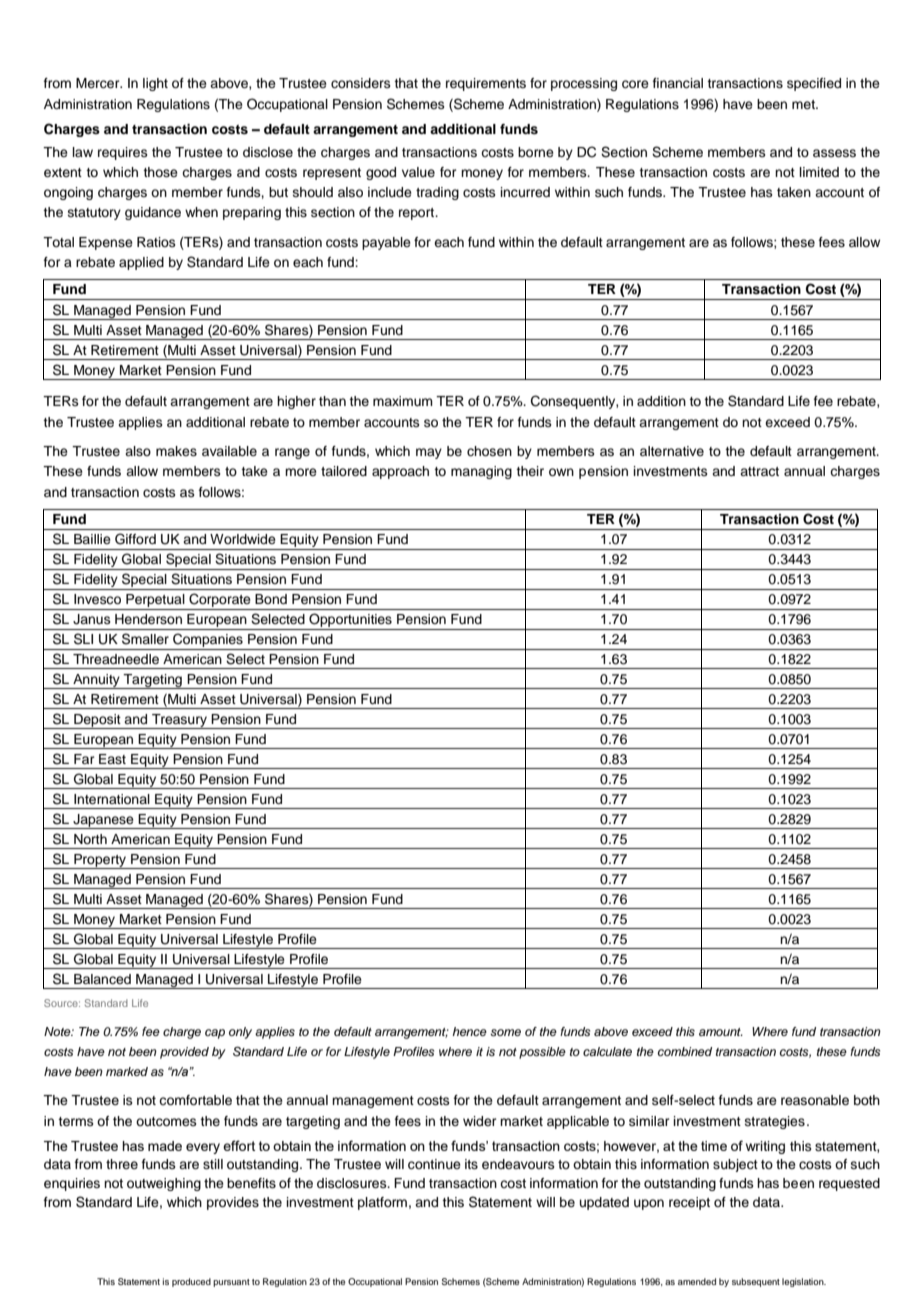 The image size is (924, 1308). What do you see at coordinates (672, 451) in the screenshot?
I see `alternative` at bounding box center [672, 451].
